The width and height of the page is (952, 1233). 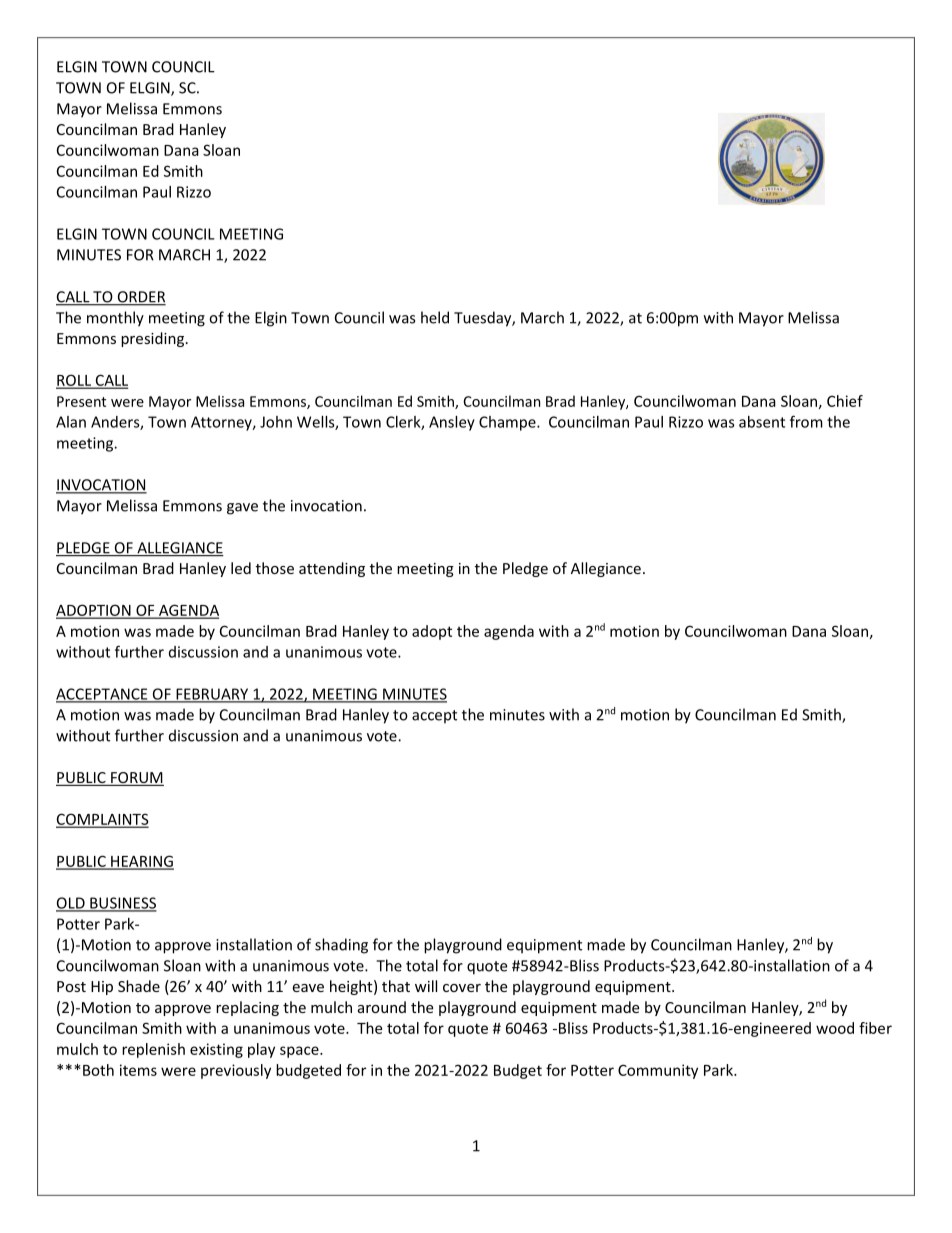 I want to click on presiding, so click(x=152, y=339).
